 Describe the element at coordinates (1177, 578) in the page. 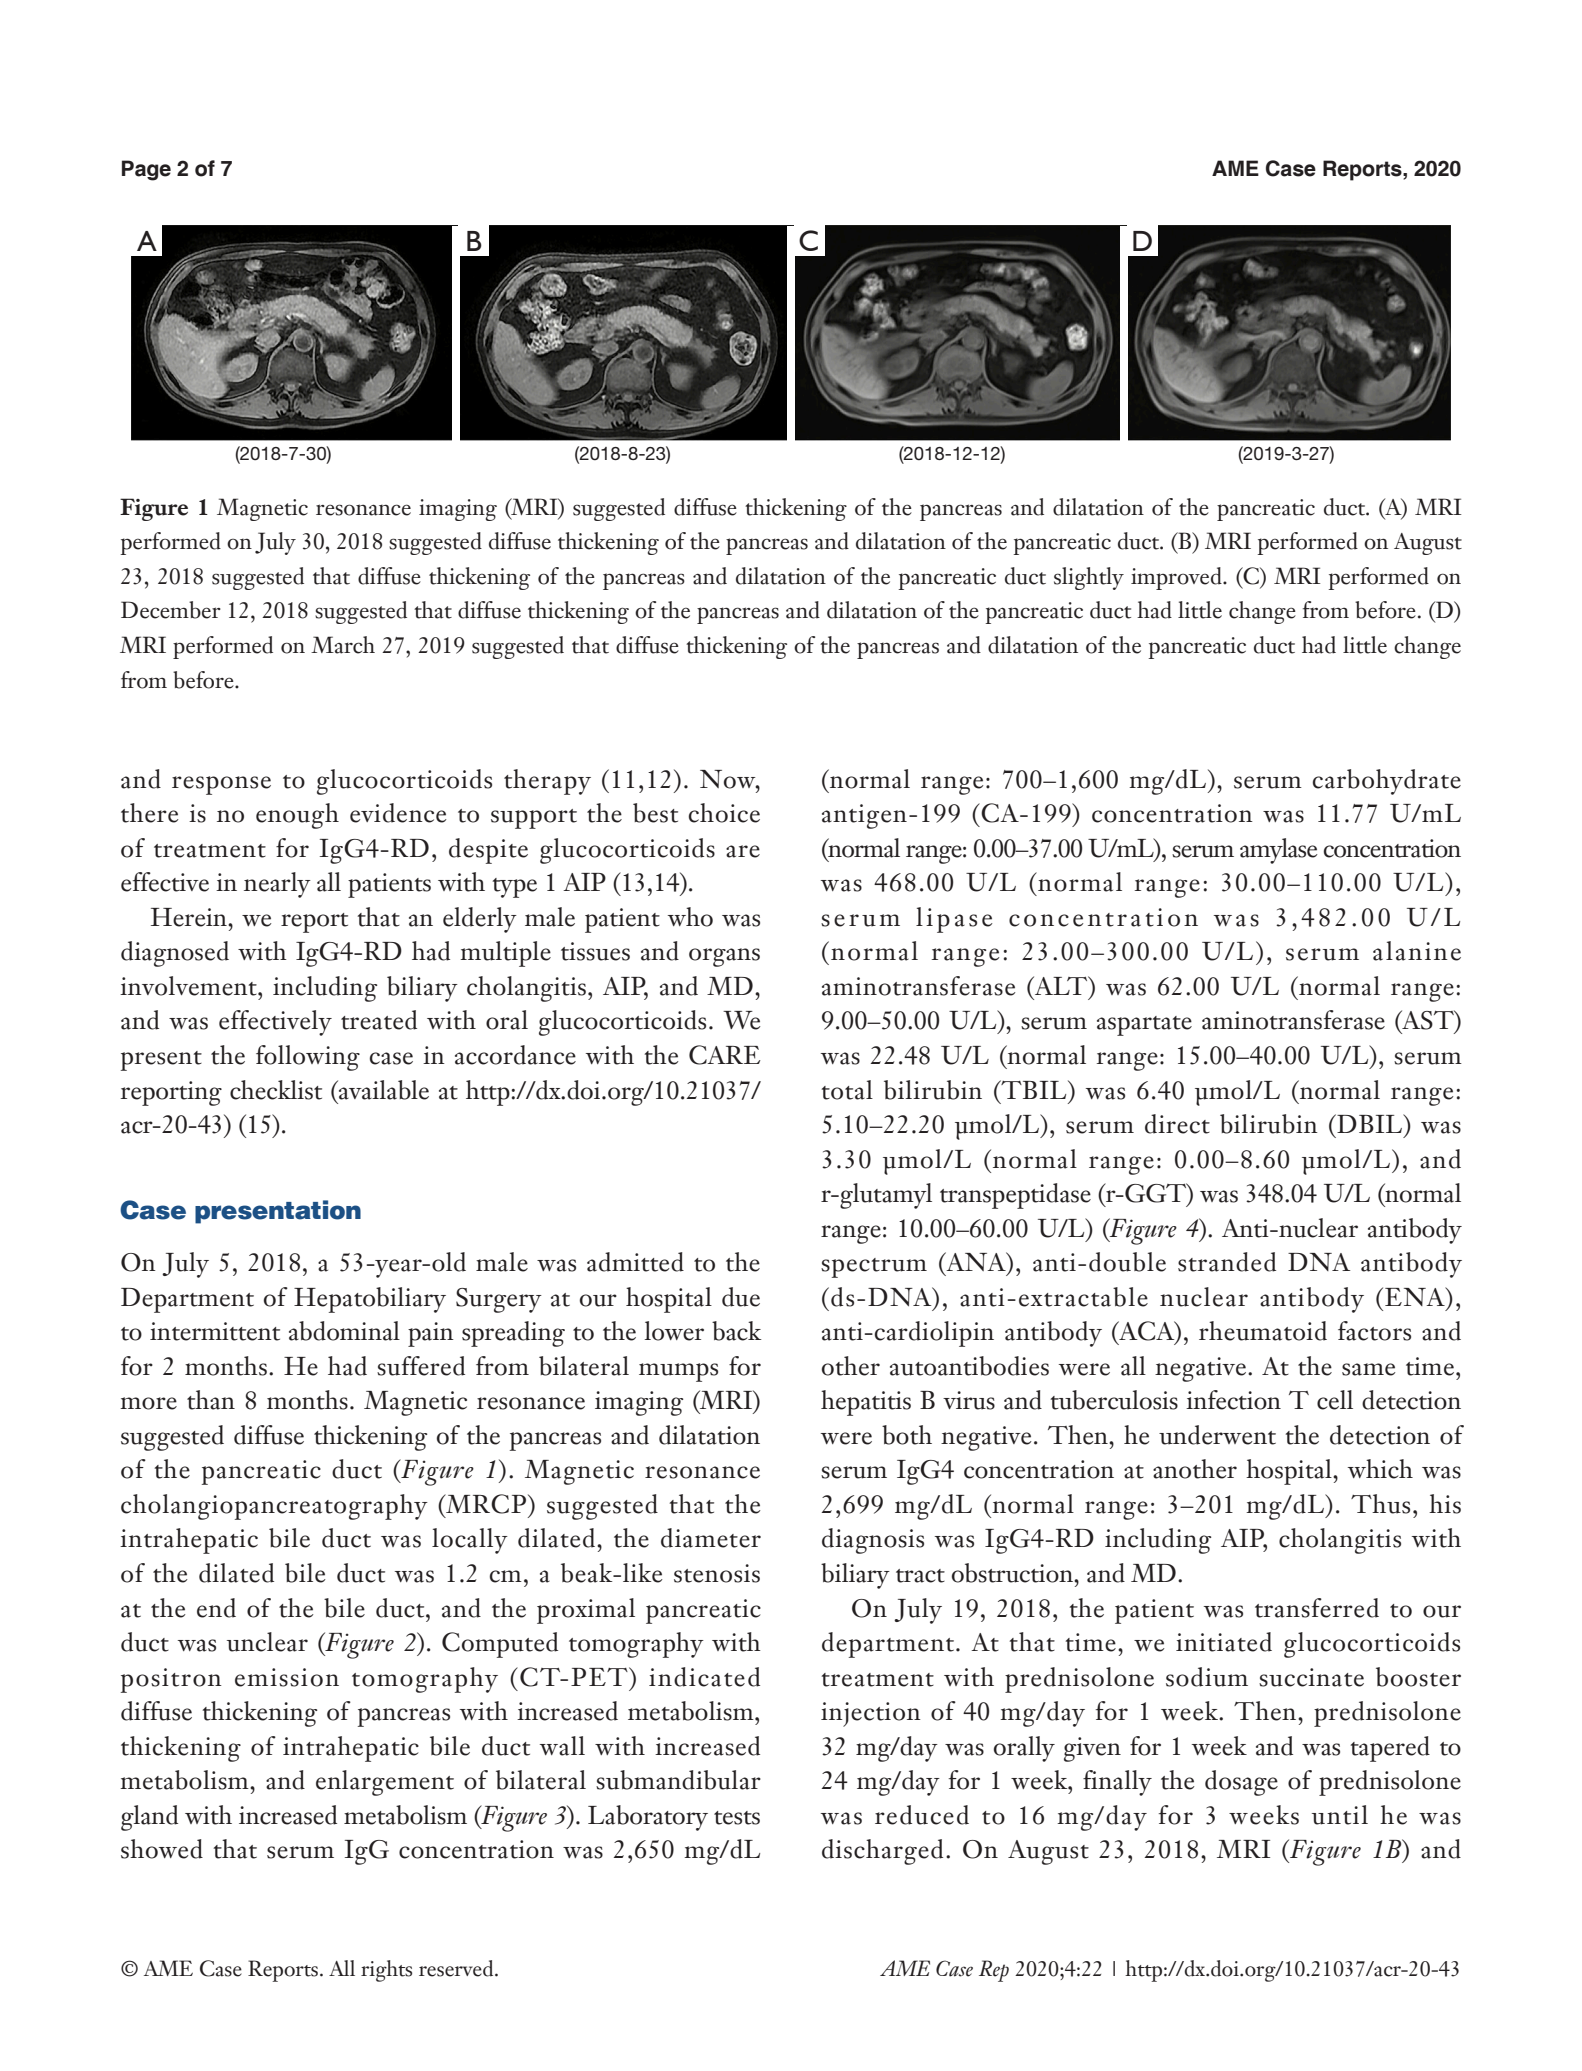

I see `improved` at that location.
